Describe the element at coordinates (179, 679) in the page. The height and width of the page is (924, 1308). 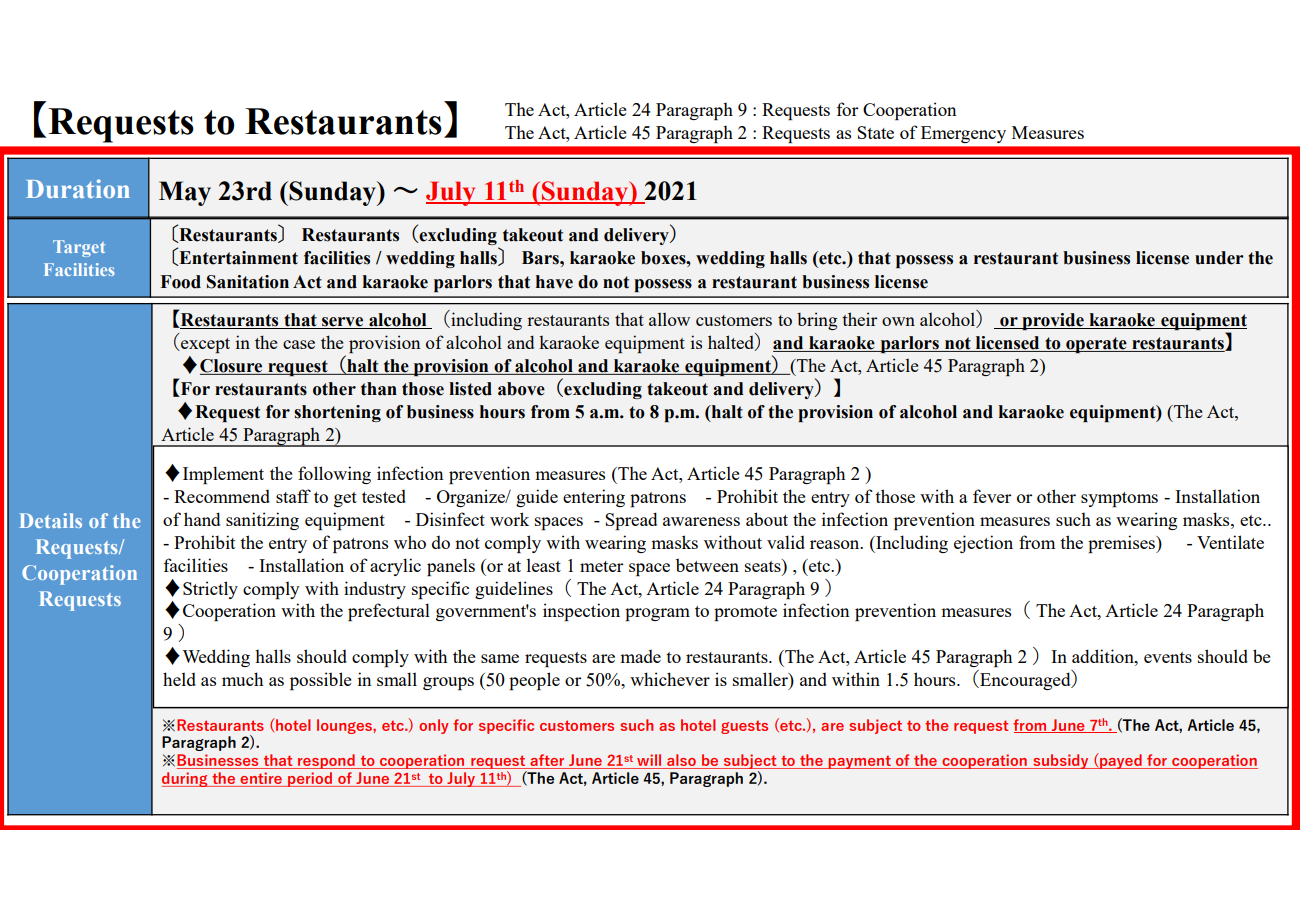
I see `held` at that location.
